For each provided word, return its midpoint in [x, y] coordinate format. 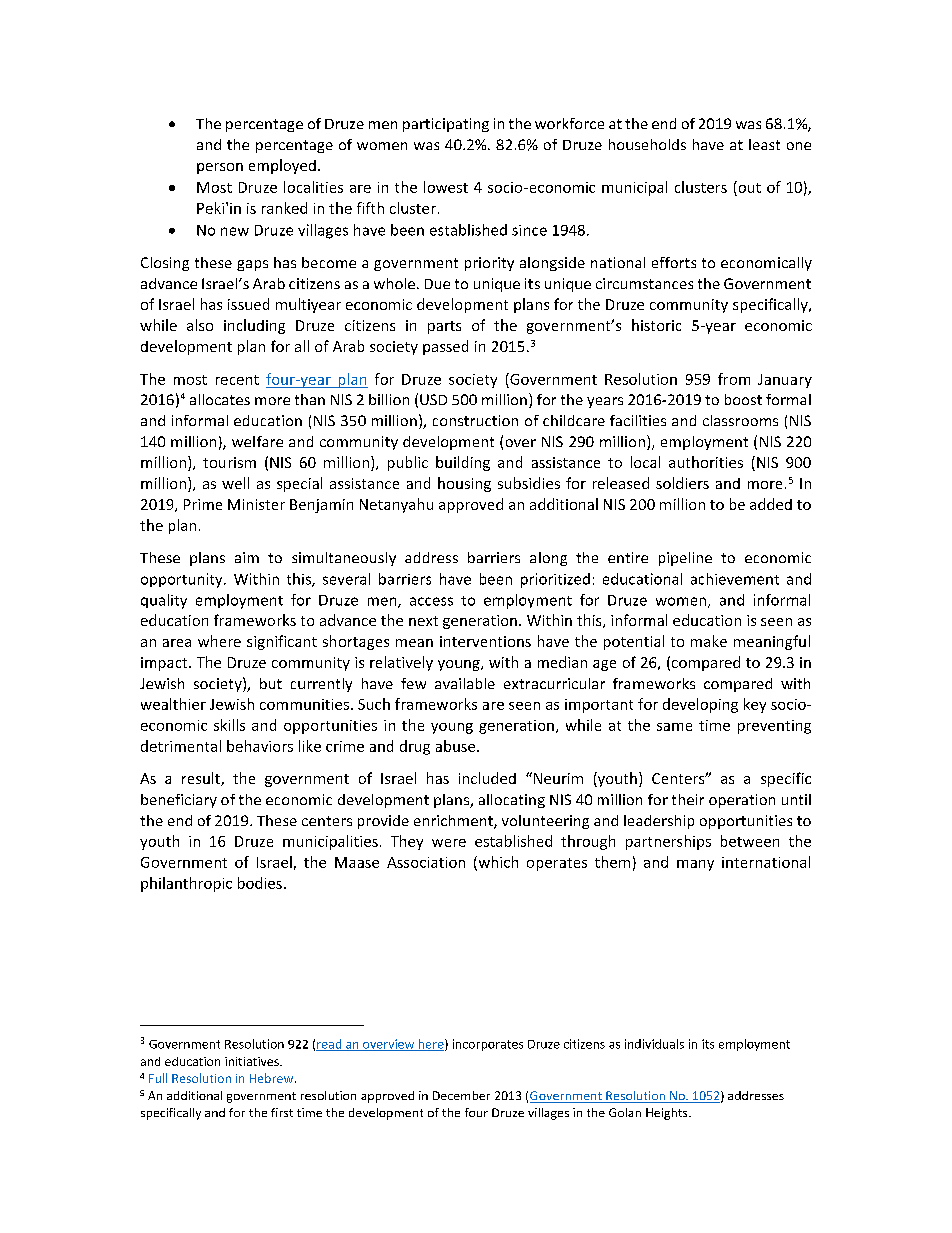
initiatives [253, 1061]
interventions [485, 641]
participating [446, 125]
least [764, 144]
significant [282, 642]
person [220, 168]
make [709, 641]
